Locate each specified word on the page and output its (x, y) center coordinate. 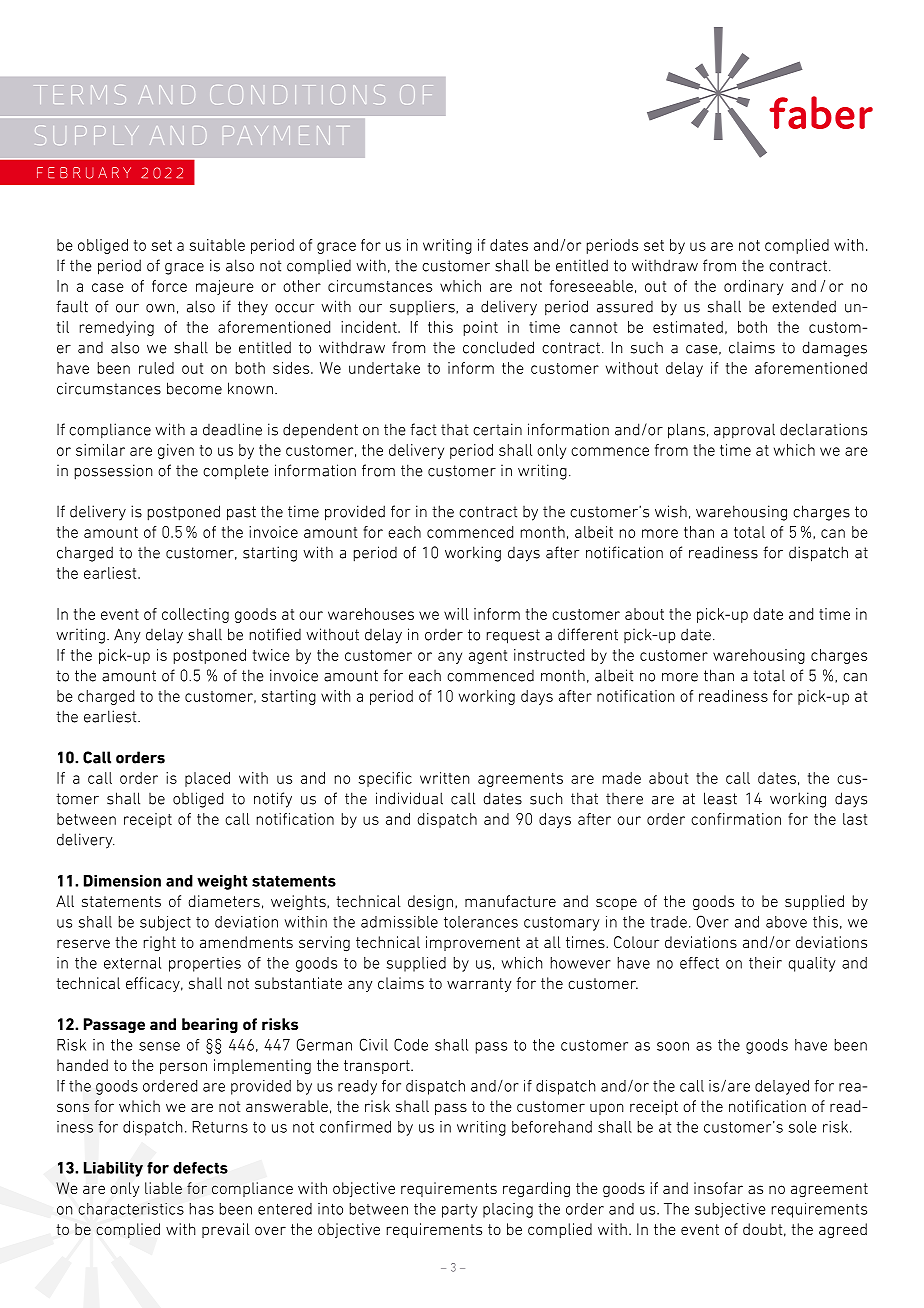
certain (497, 429)
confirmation (736, 819)
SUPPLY (86, 135)
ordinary (753, 287)
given (176, 451)
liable (163, 1188)
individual (409, 798)
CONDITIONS (297, 94)
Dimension (122, 881)
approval (744, 431)
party (459, 1211)
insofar (718, 1188)
